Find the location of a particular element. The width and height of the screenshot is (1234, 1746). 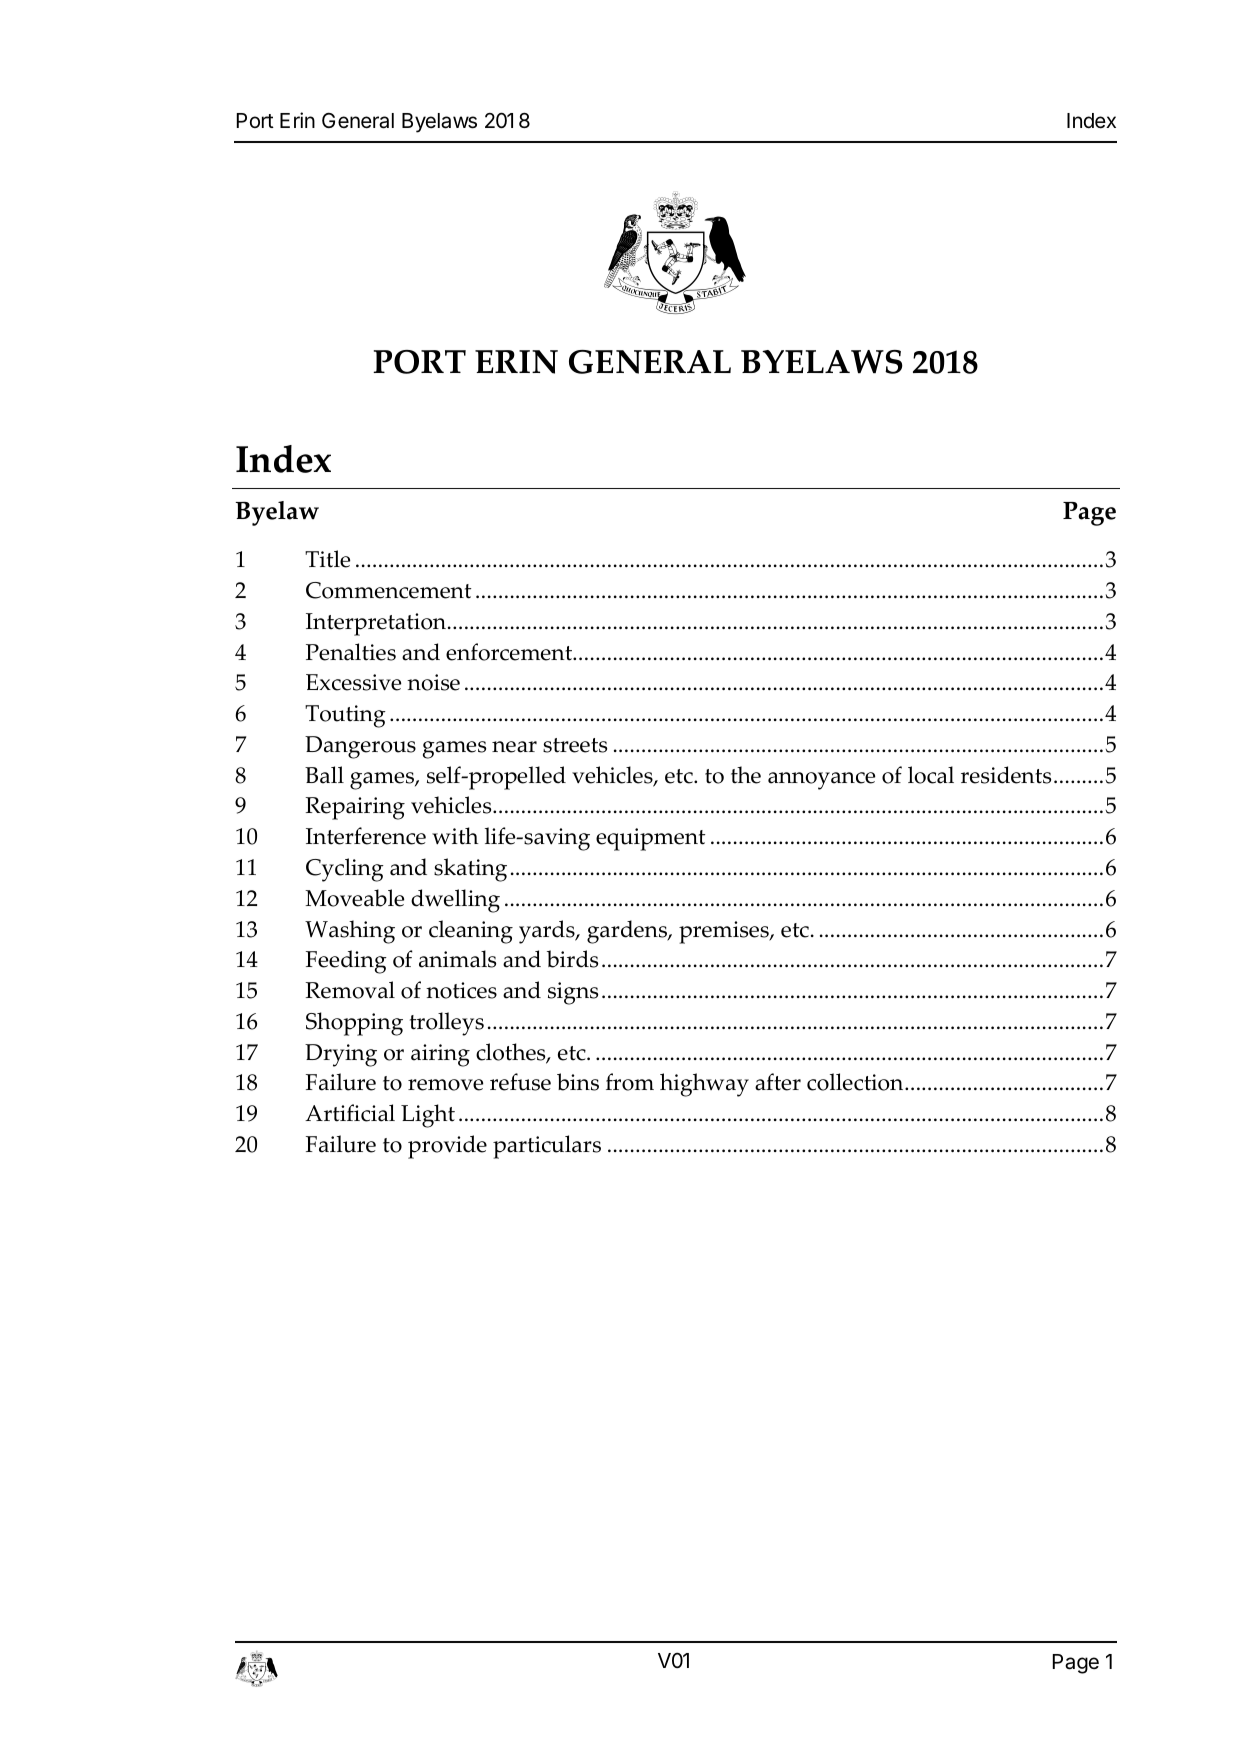

highway is located at coordinates (704, 1085).
